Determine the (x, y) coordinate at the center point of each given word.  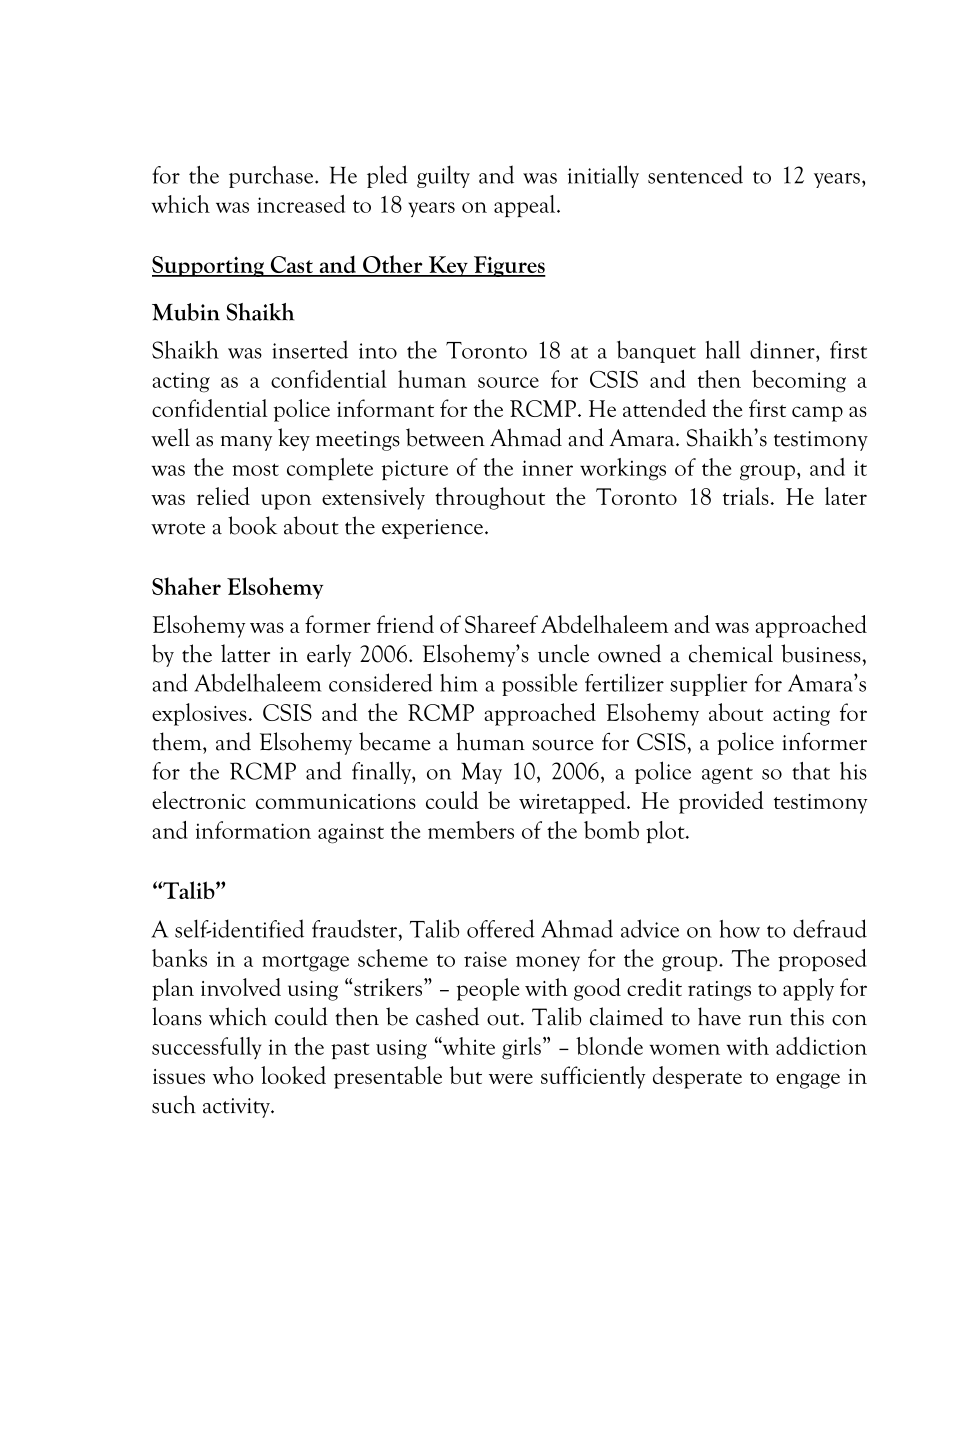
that (811, 771)
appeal (526, 206)
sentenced (695, 174)
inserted (310, 349)
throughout (490, 498)
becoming (799, 381)
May (481, 773)
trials (746, 496)
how (740, 929)
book (252, 525)
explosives (199, 714)
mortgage (305, 963)
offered (501, 928)
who (233, 1075)
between (445, 437)
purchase (272, 177)
